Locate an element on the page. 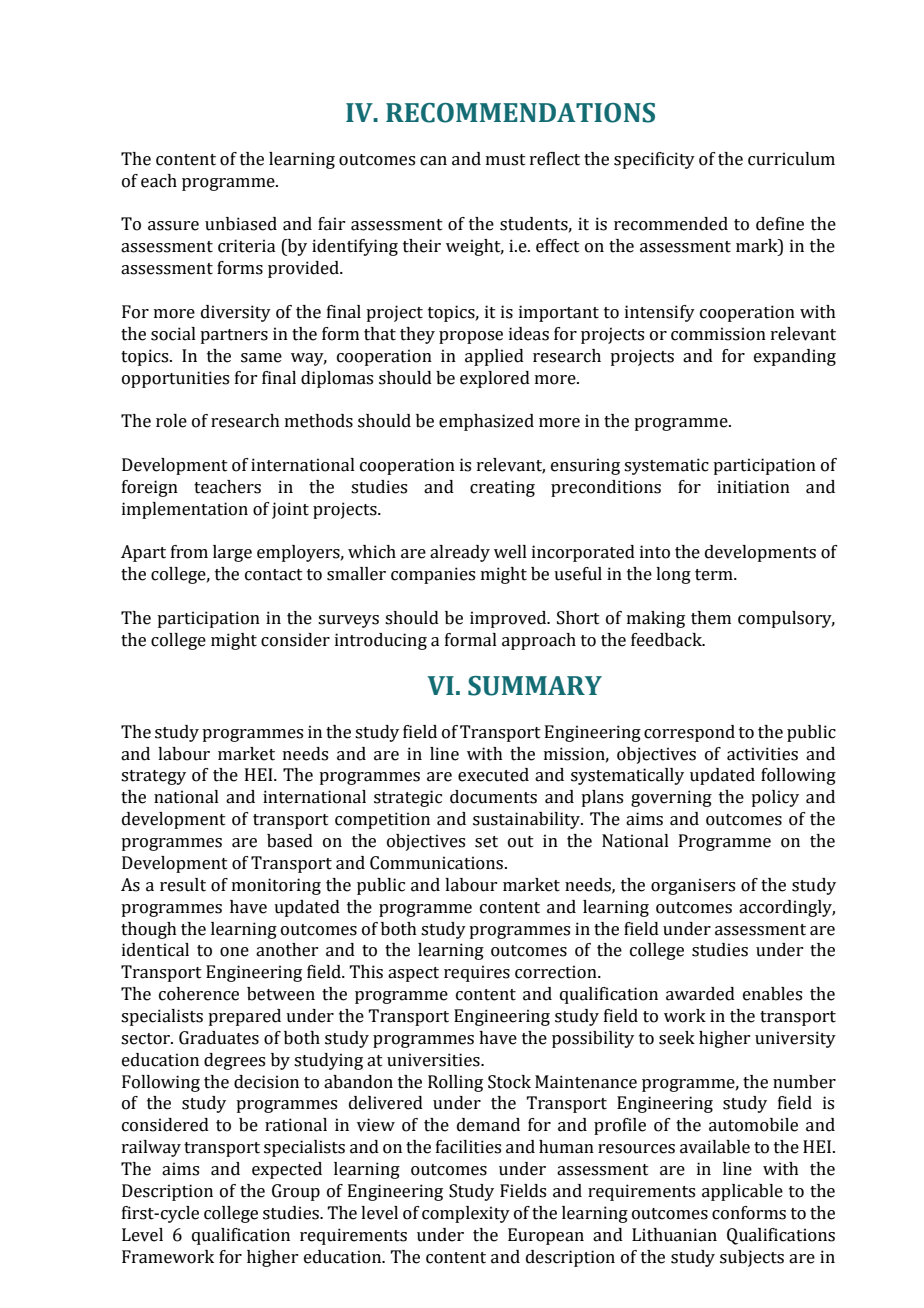 This image has width=924, height=1308. correspond is located at coordinates (689, 733).
